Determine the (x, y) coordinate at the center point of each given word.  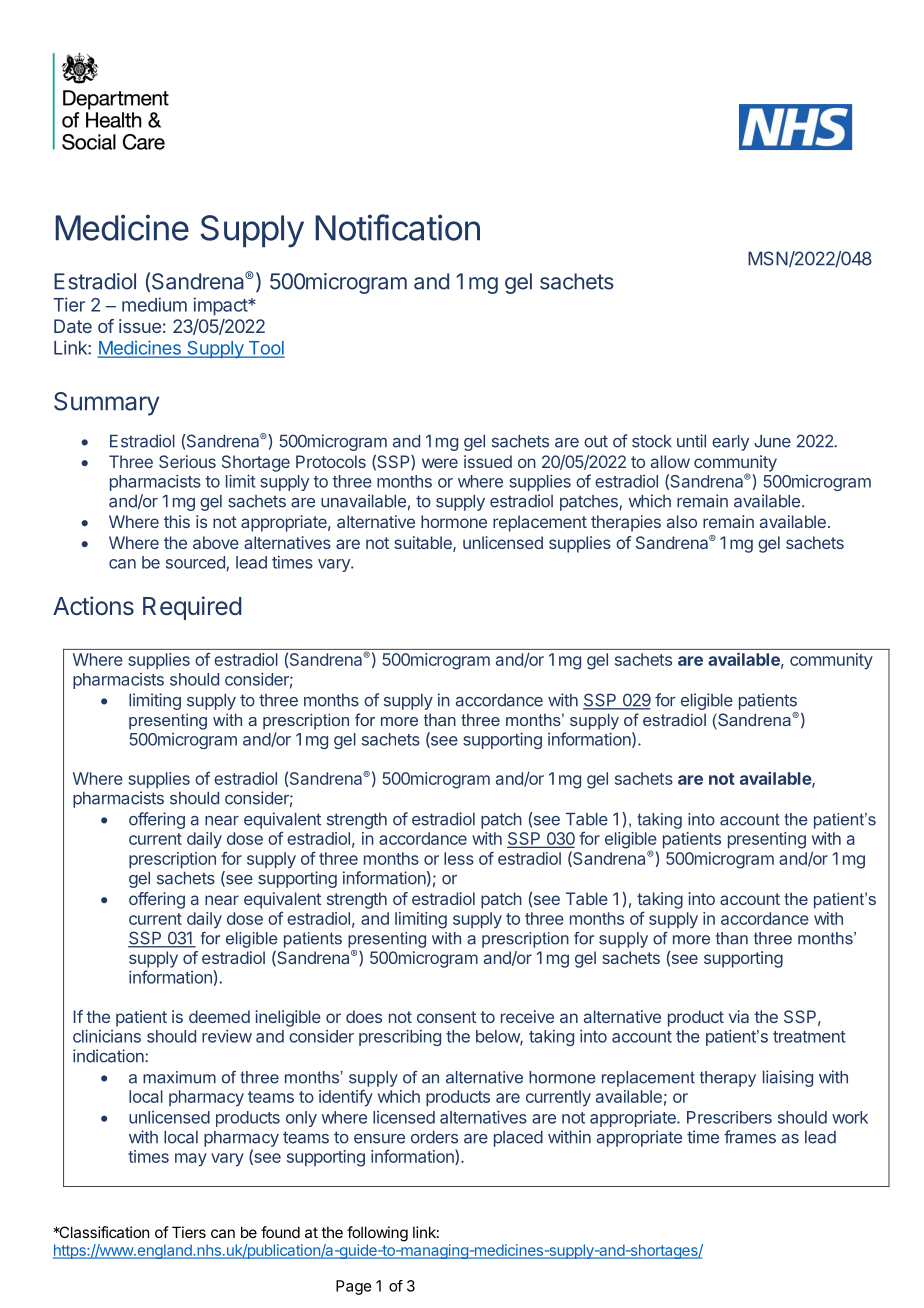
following (377, 1234)
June (772, 441)
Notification (398, 227)
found (280, 1232)
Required (192, 608)
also (682, 521)
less (459, 858)
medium (154, 304)
